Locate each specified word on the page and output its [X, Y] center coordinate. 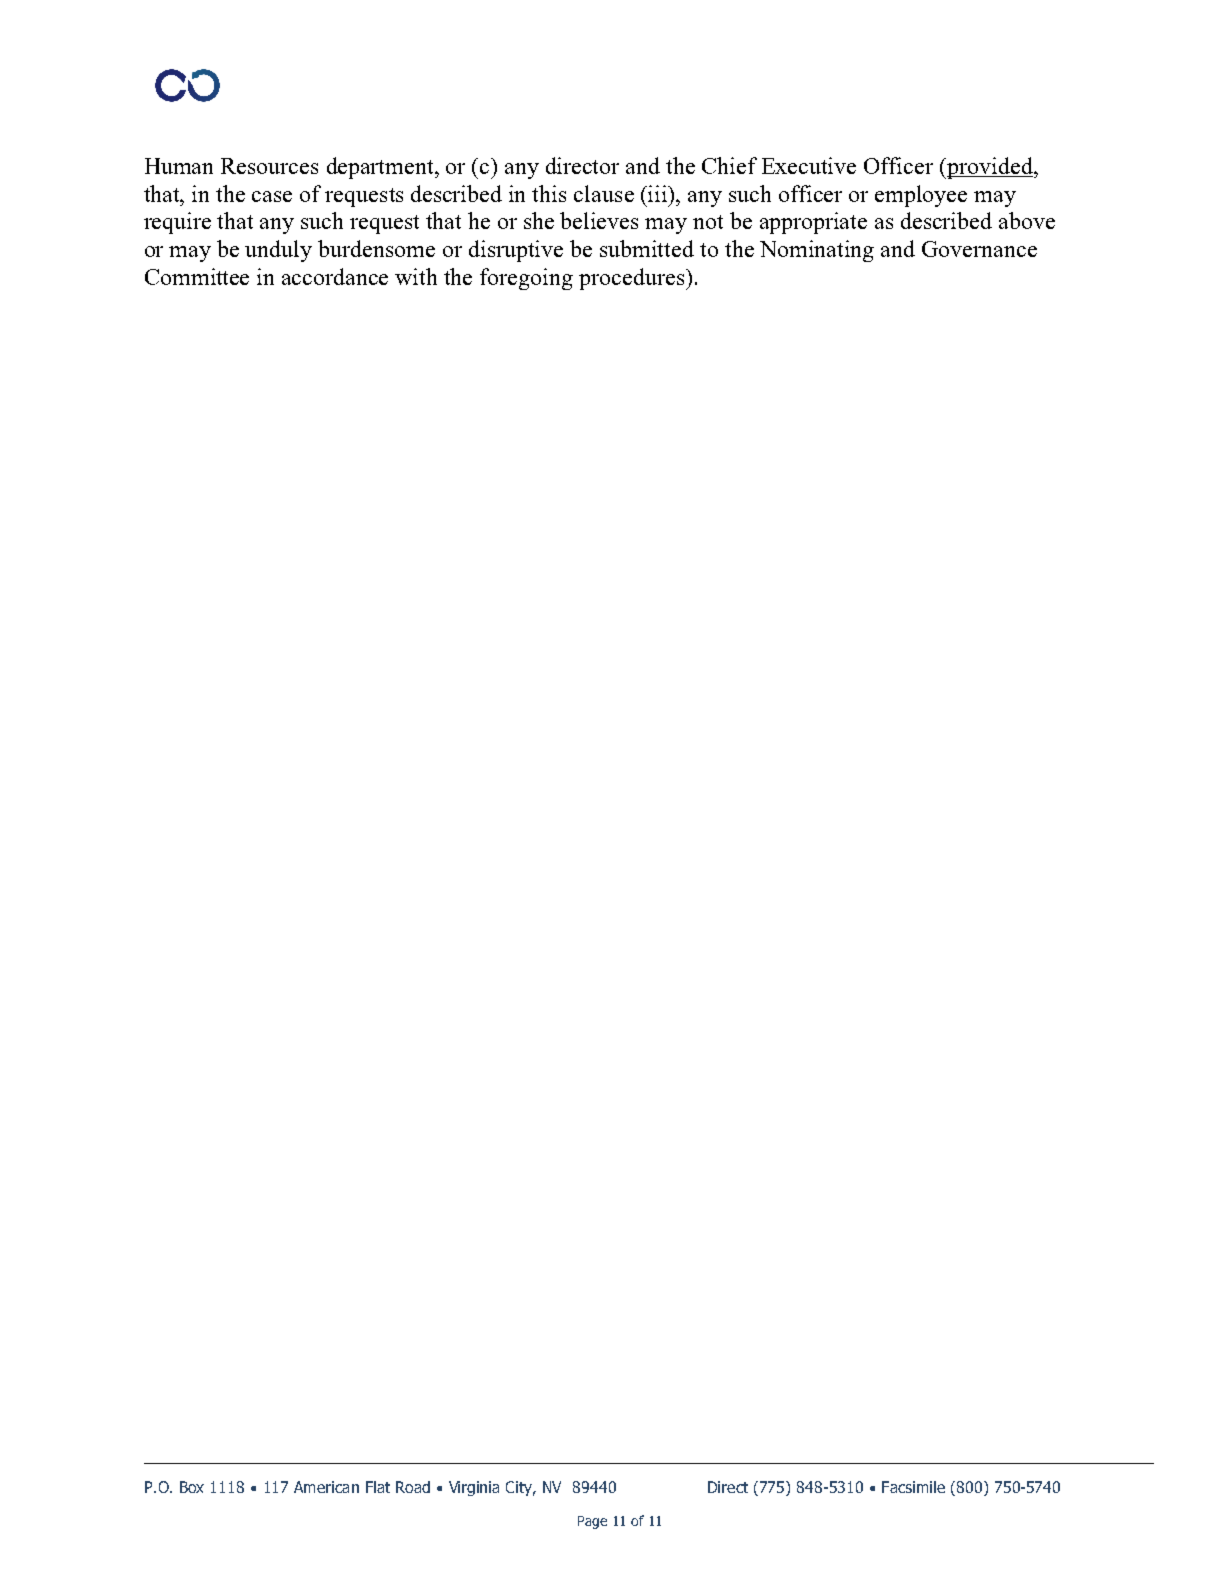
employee [921, 196]
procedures [633, 279]
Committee [197, 276]
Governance [979, 249]
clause [604, 193]
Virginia [474, 1488]
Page [592, 1522]
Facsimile [913, 1487]
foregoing [526, 279]
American [326, 1487]
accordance [335, 276]
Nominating [817, 251]
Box [192, 1487]
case [272, 196]
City [520, 1488]
